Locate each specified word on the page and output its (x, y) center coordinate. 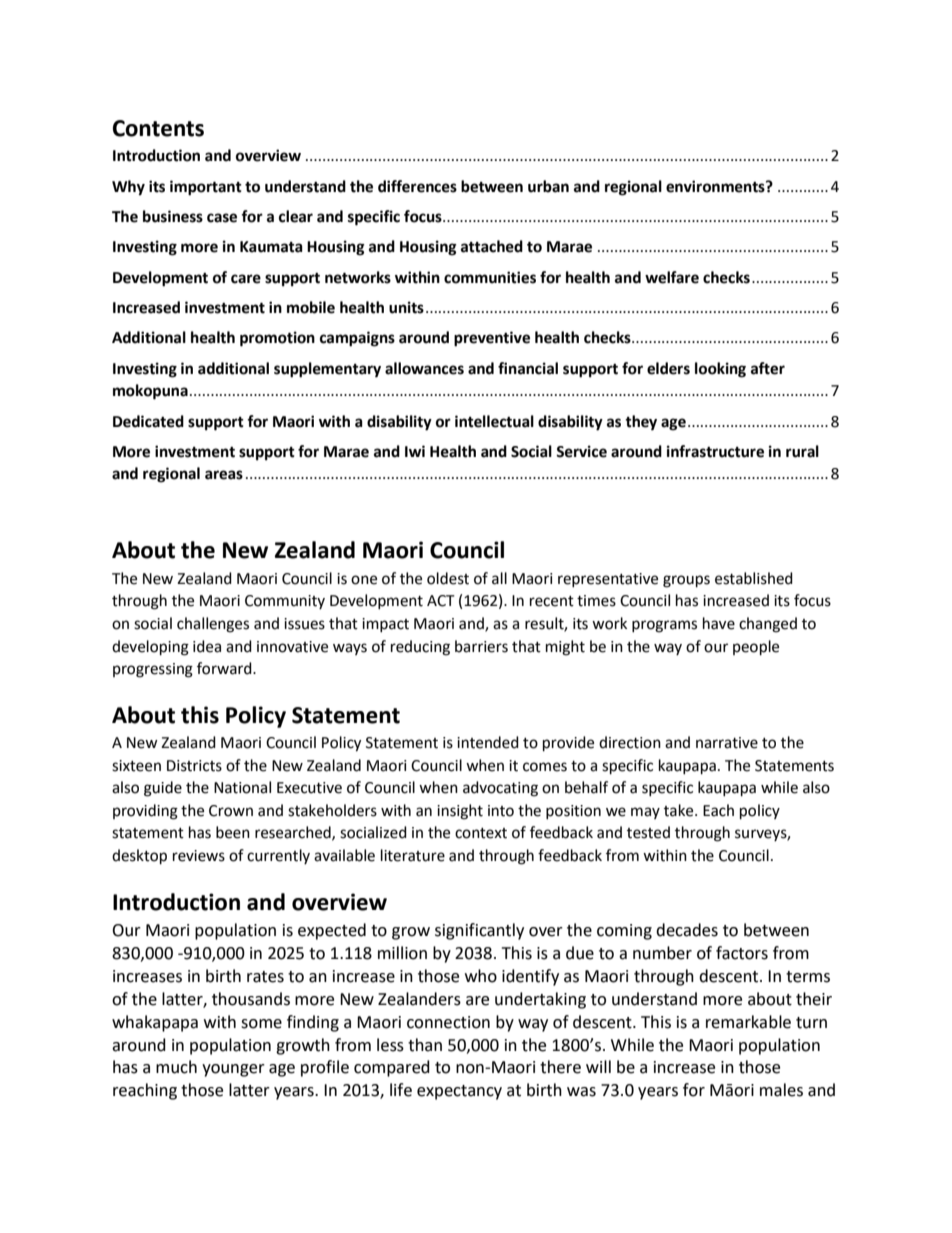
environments (716, 186)
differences (417, 186)
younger (233, 1070)
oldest (448, 578)
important (206, 188)
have (719, 623)
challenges (213, 625)
